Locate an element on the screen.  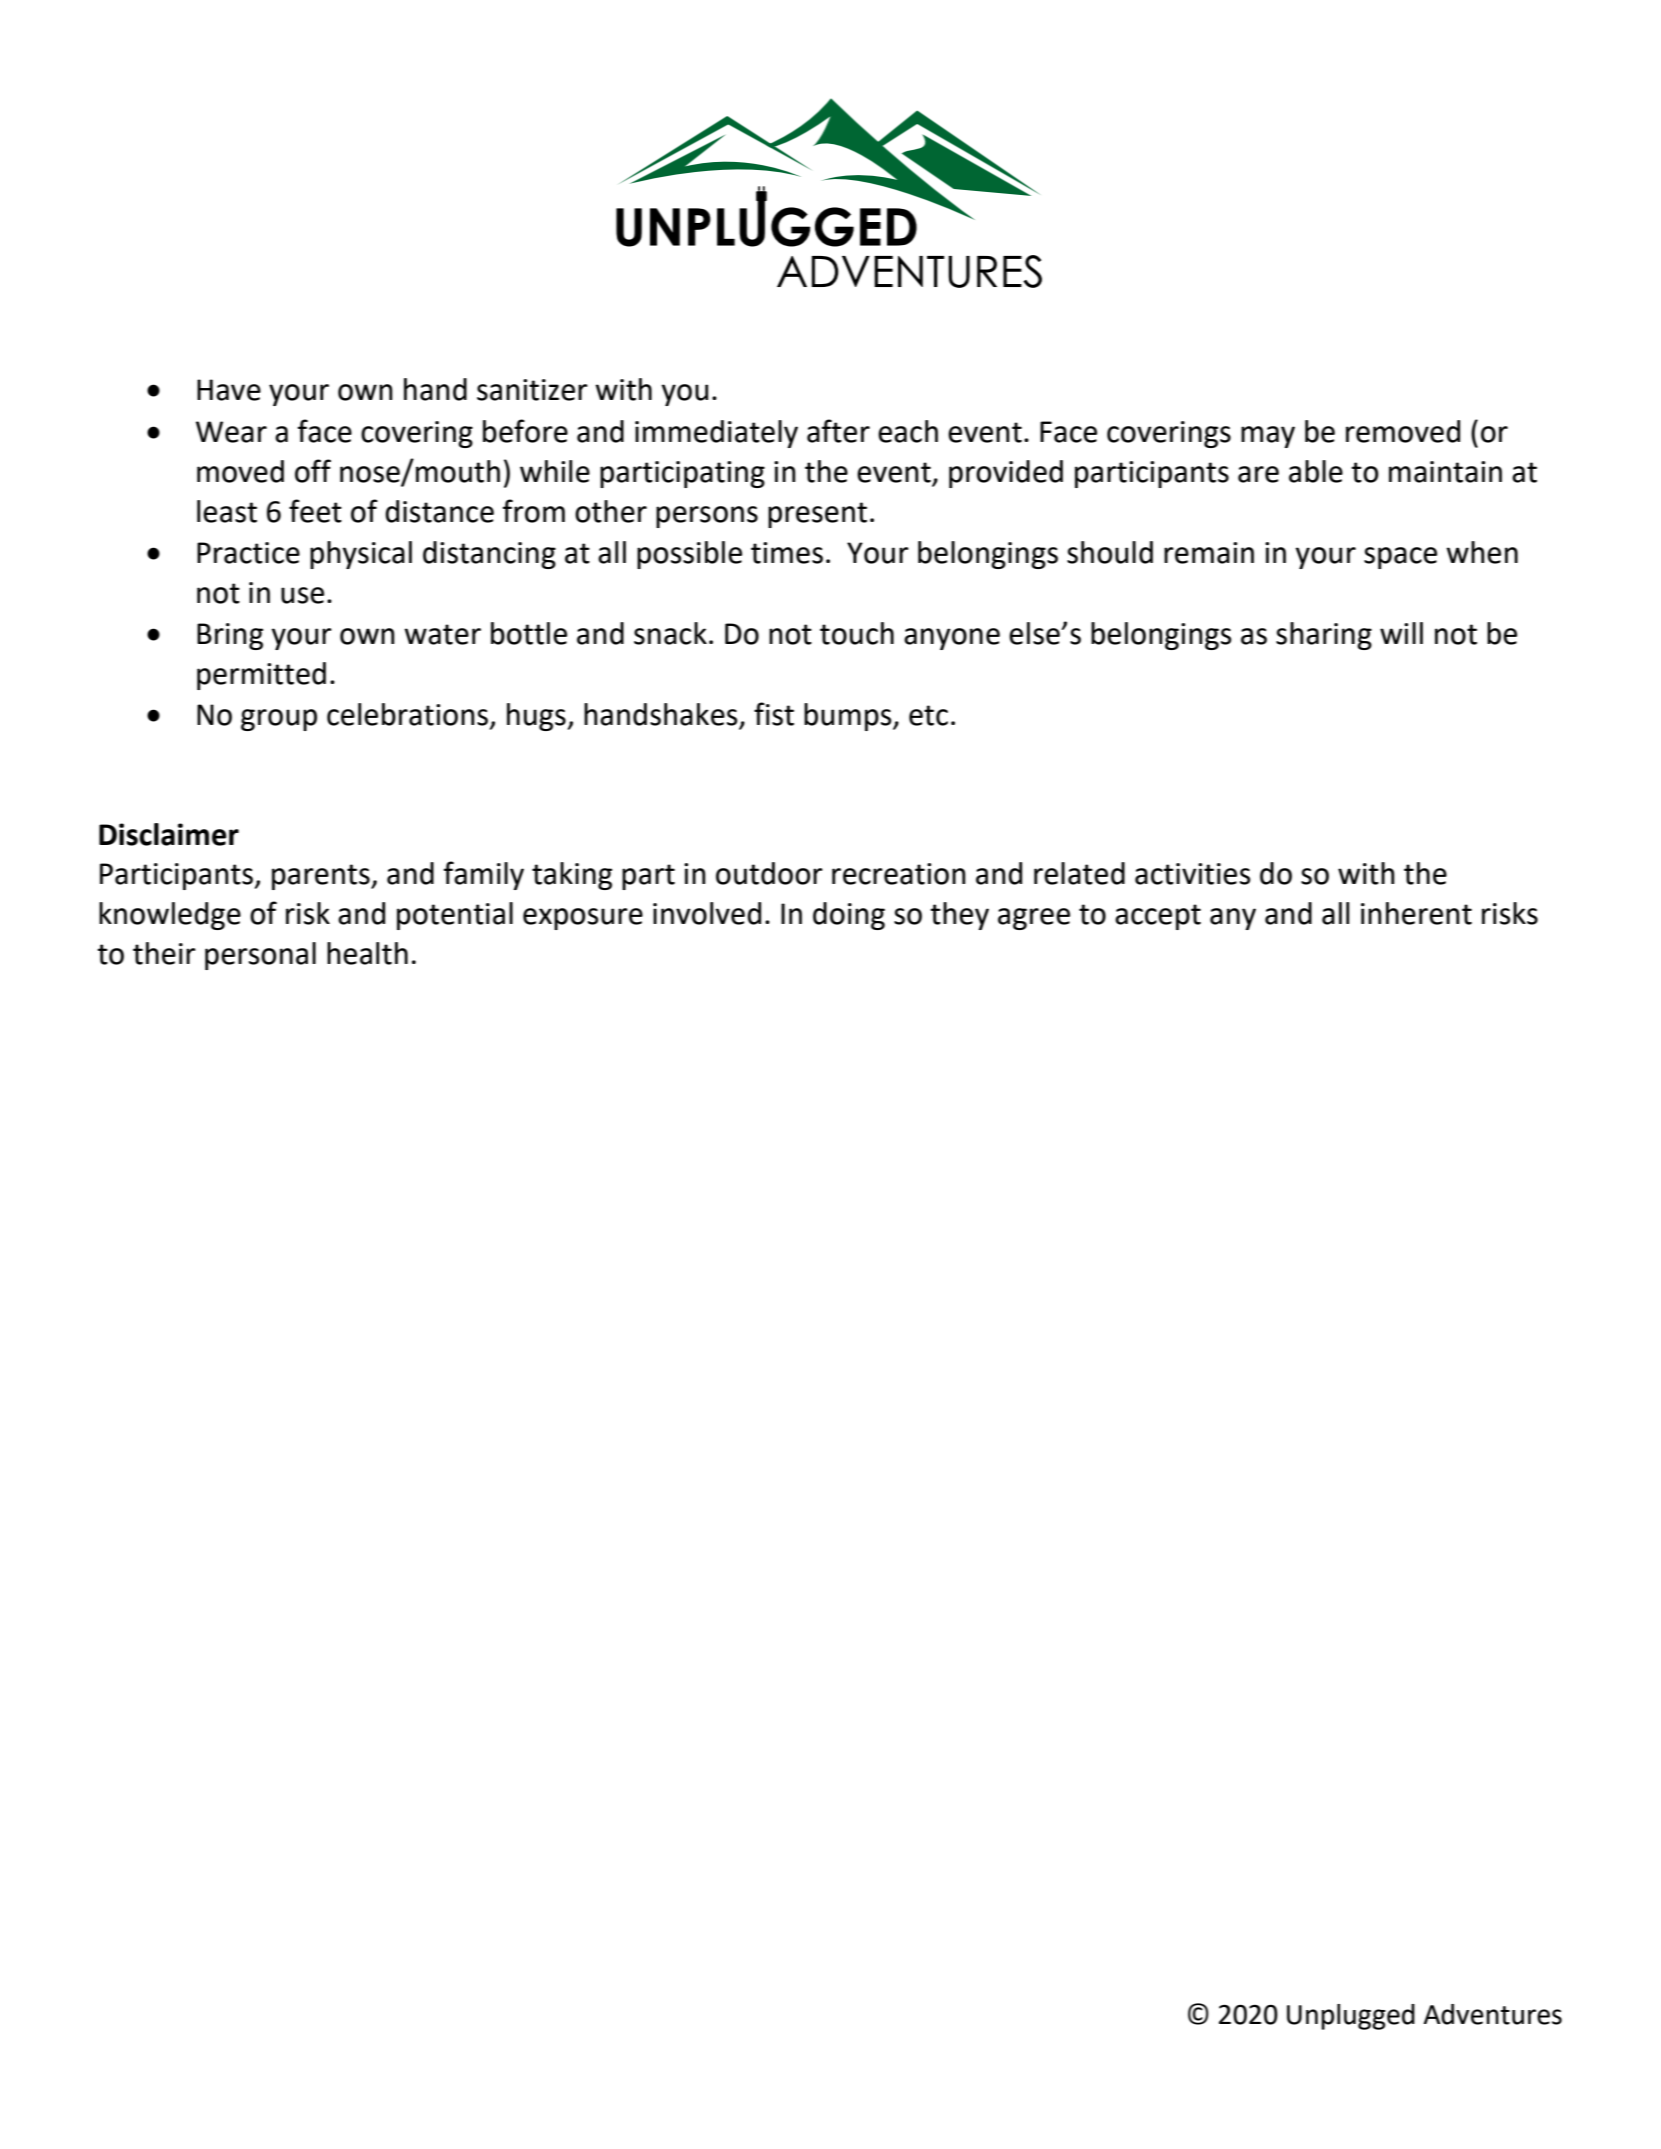
inherent is located at coordinates (1416, 913).
